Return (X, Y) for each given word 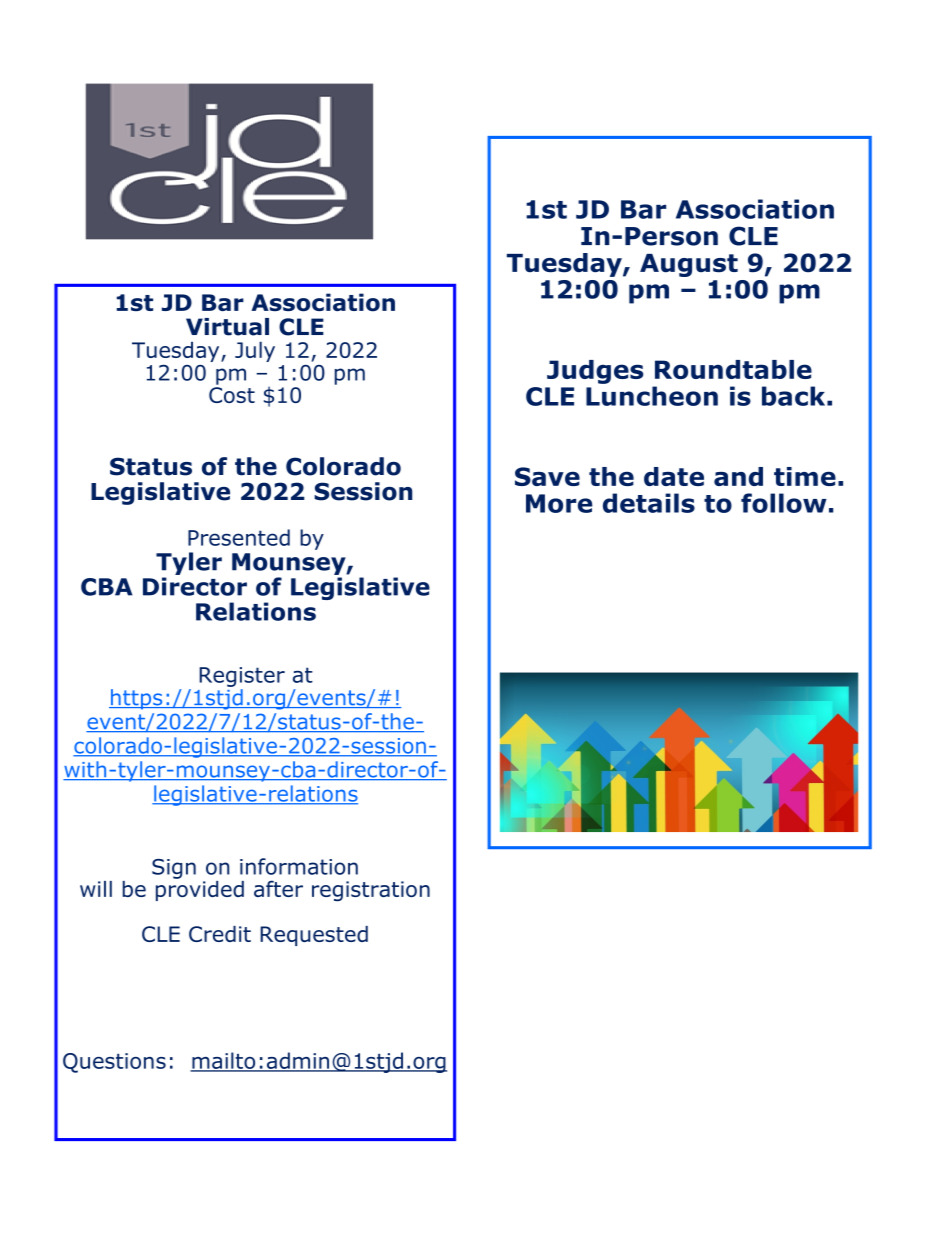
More (559, 503)
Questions (114, 1063)
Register (242, 677)
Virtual (227, 327)
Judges (595, 372)
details (649, 503)
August (689, 265)
